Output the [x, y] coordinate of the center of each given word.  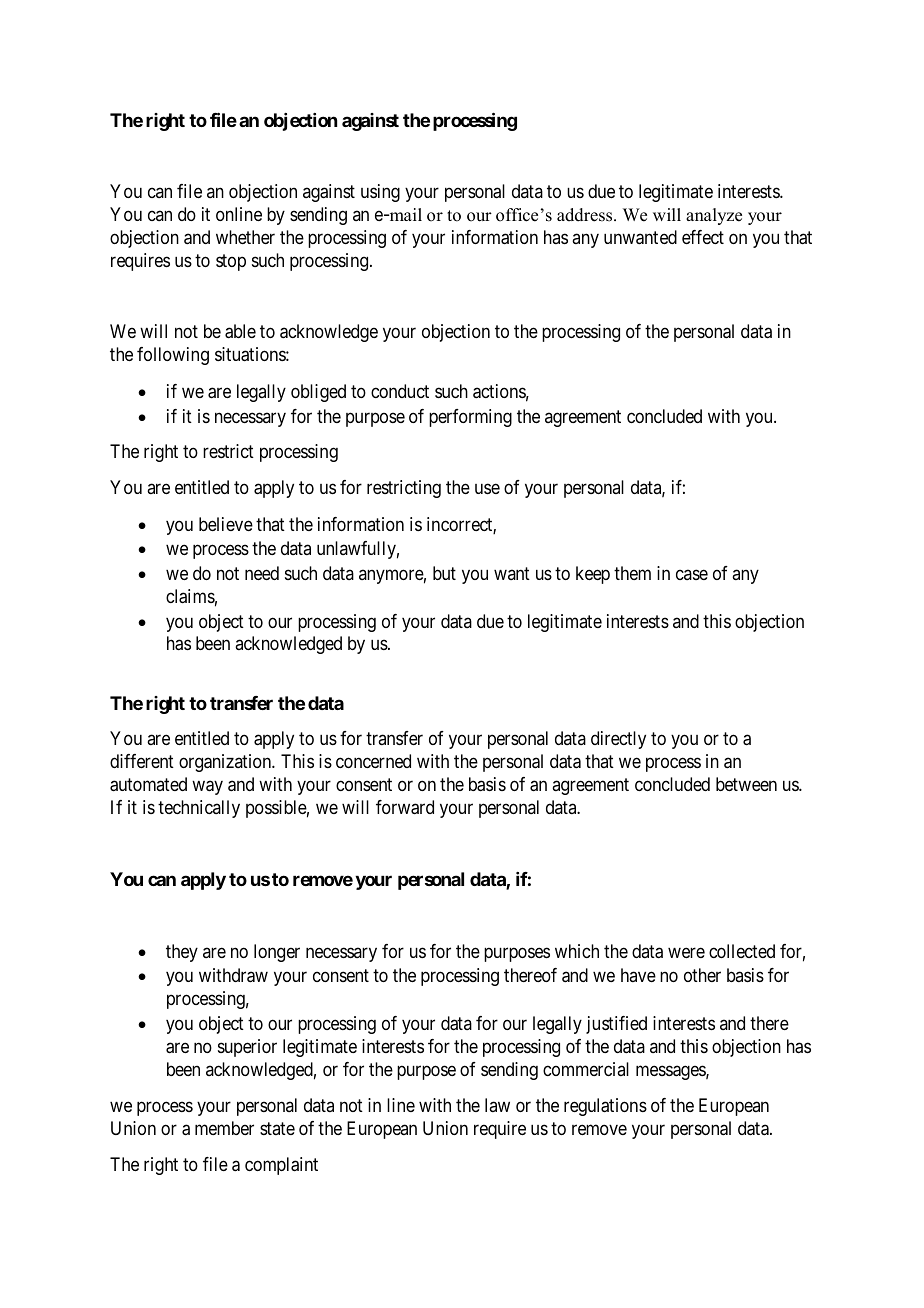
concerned [373, 761]
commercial [586, 1069]
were [686, 952]
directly [618, 740]
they [182, 953]
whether [245, 237]
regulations [605, 1107]
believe [226, 524]
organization [226, 763]
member [224, 1128]
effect [703, 237]
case [692, 574]
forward [405, 807]
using [380, 193]
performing [470, 418]
